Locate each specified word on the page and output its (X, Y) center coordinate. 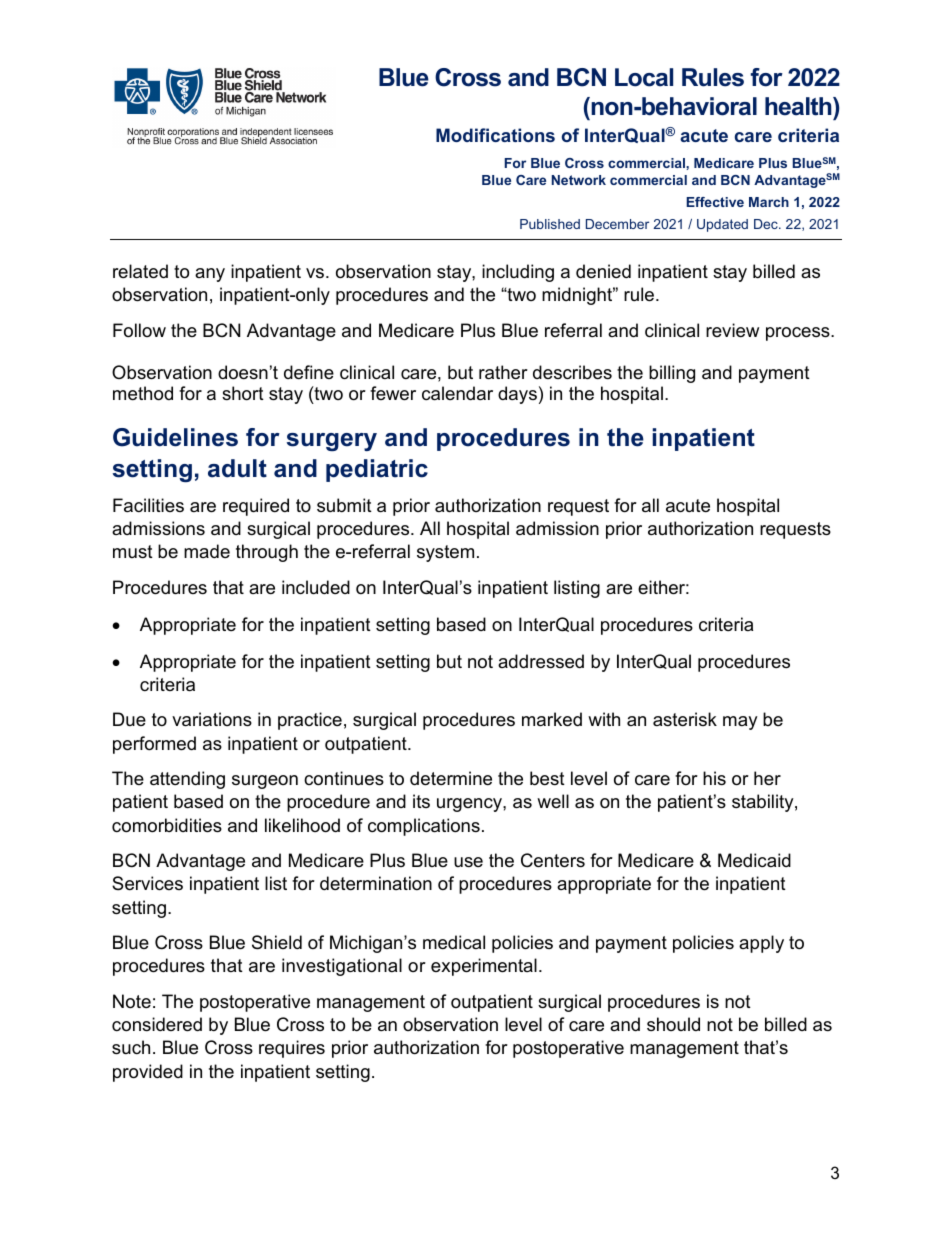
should (673, 1024)
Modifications (495, 135)
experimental (484, 967)
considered (157, 1024)
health (799, 106)
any (210, 275)
